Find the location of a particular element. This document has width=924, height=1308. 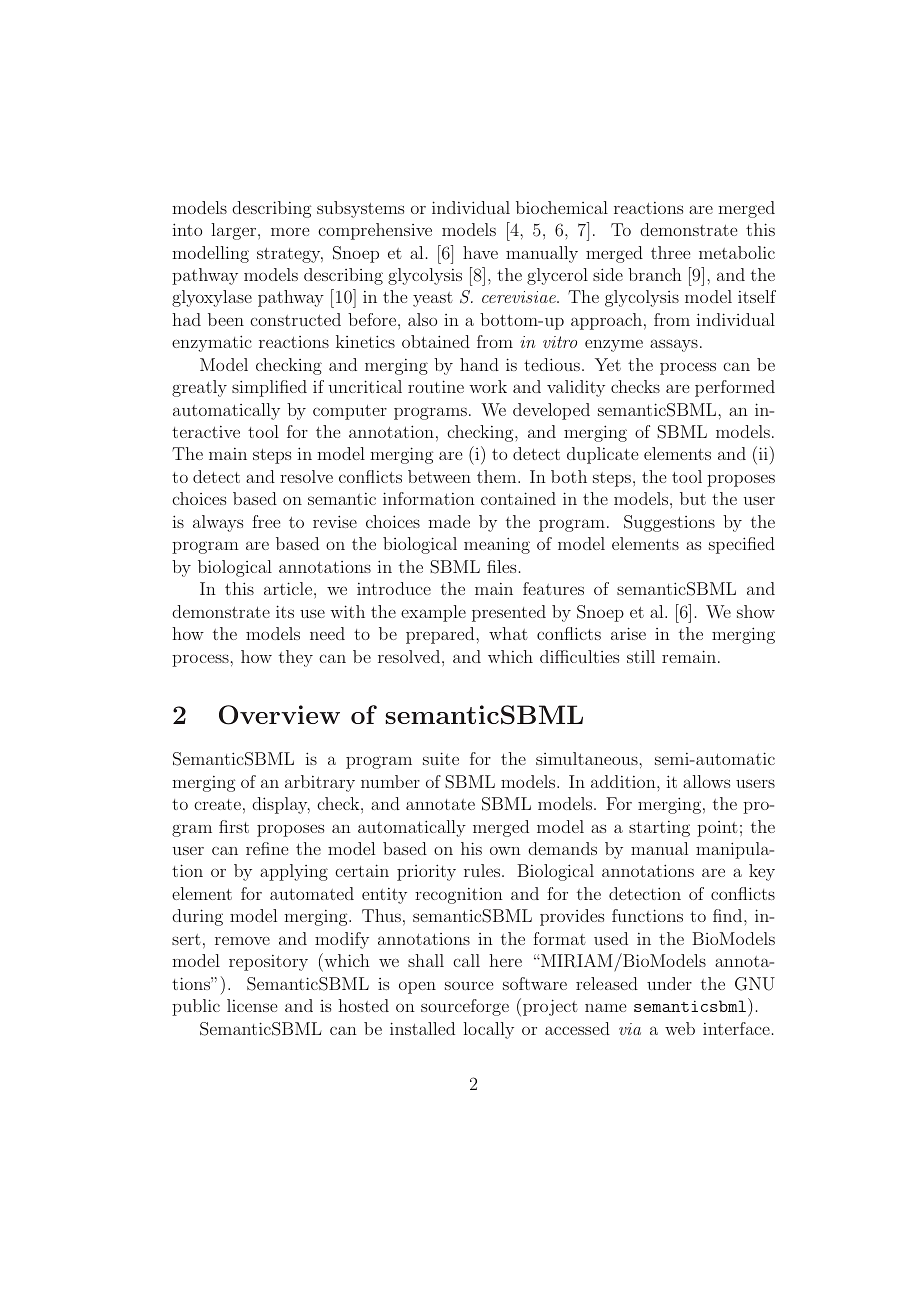

have is located at coordinates (480, 252).
